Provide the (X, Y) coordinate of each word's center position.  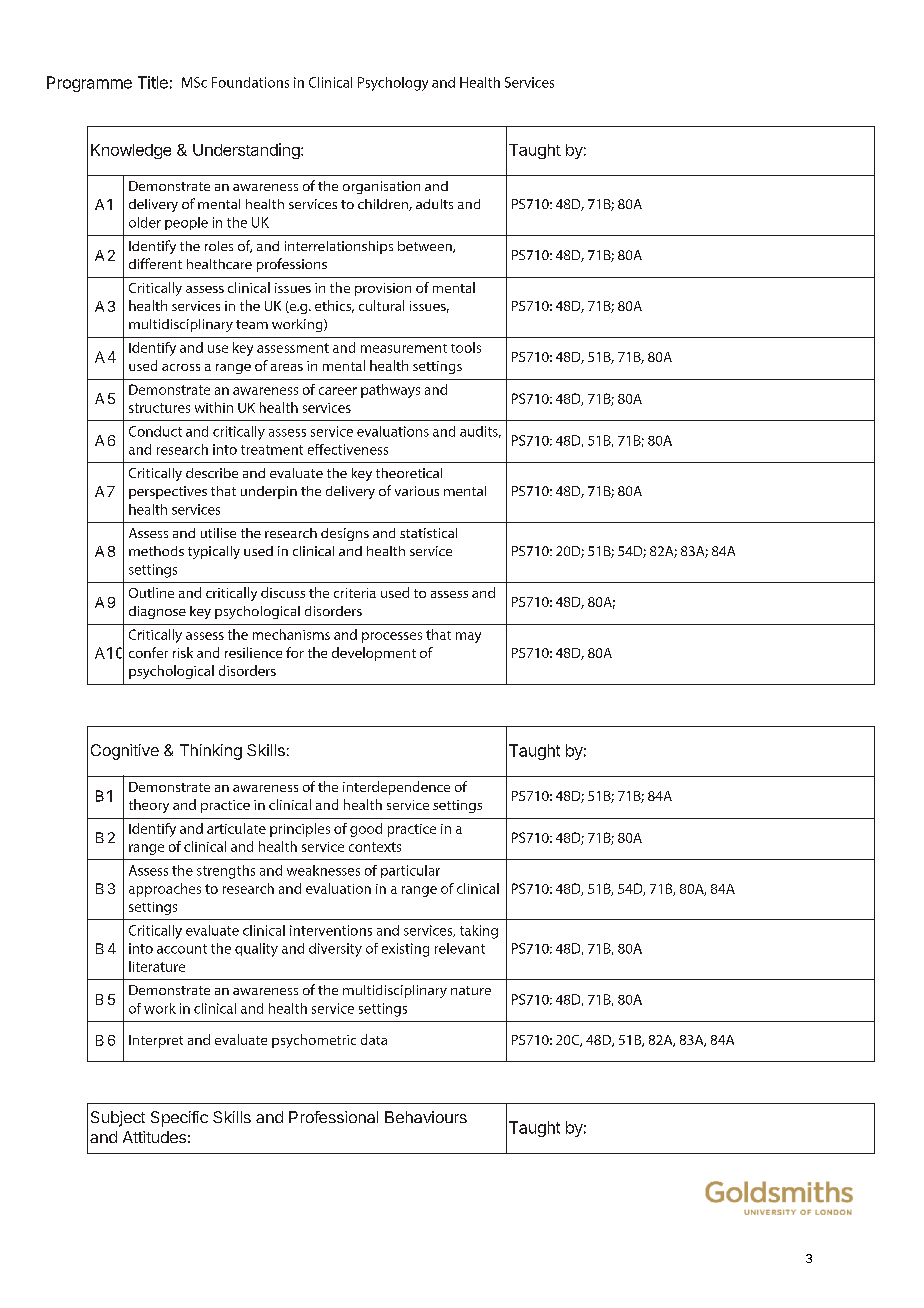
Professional (333, 1117)
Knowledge (131, 151)
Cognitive (125, 752)
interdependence (396, 788)
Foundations (250, 82)
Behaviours (426, 1117)
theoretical (409, 473)
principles (300, 830)
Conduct (155, 431)
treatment (272, 450)
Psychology (393, 84)
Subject (118, 1119)
